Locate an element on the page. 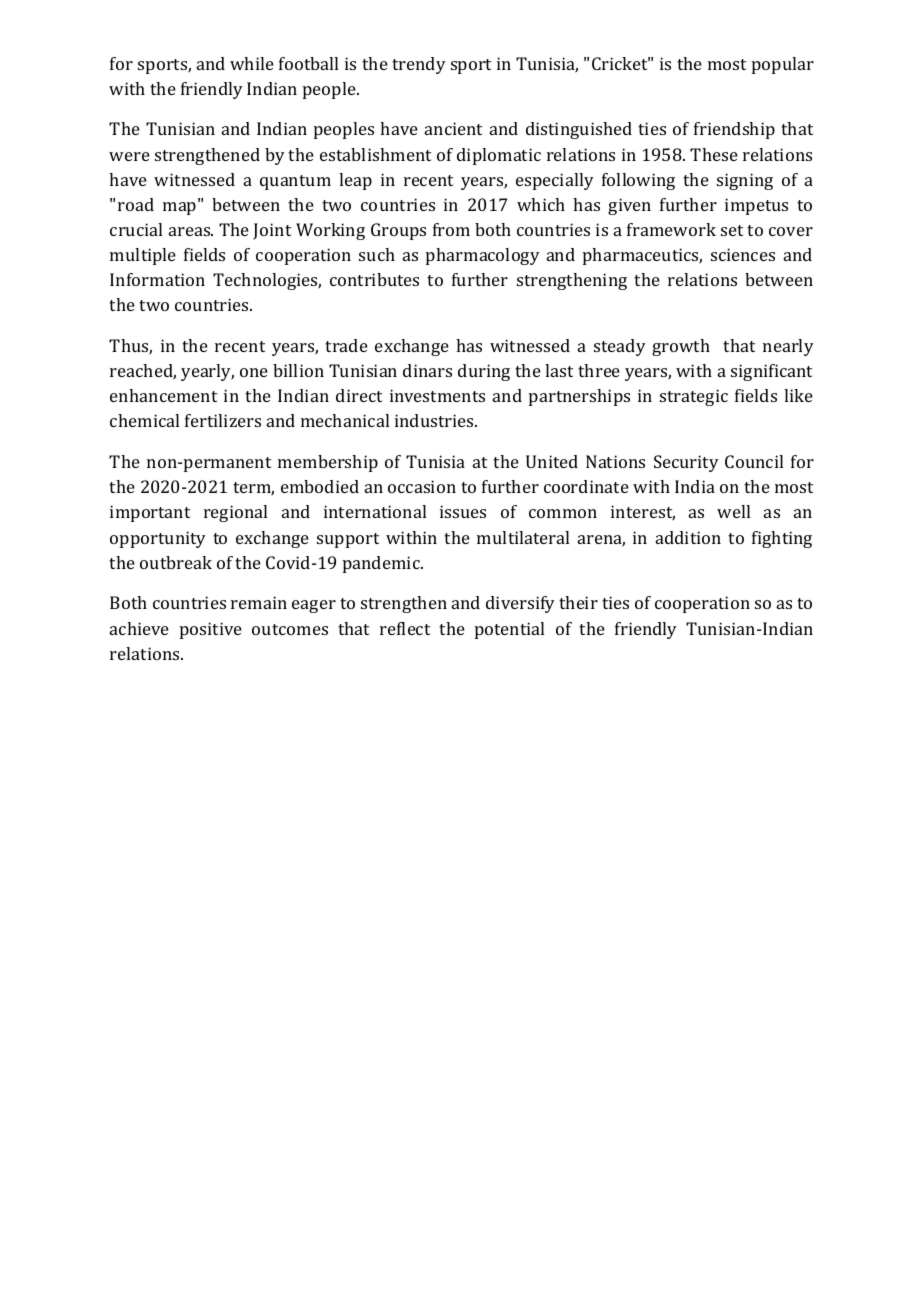 This image has height=1308, width=924. trendy is located at coordinates (419, 65).
